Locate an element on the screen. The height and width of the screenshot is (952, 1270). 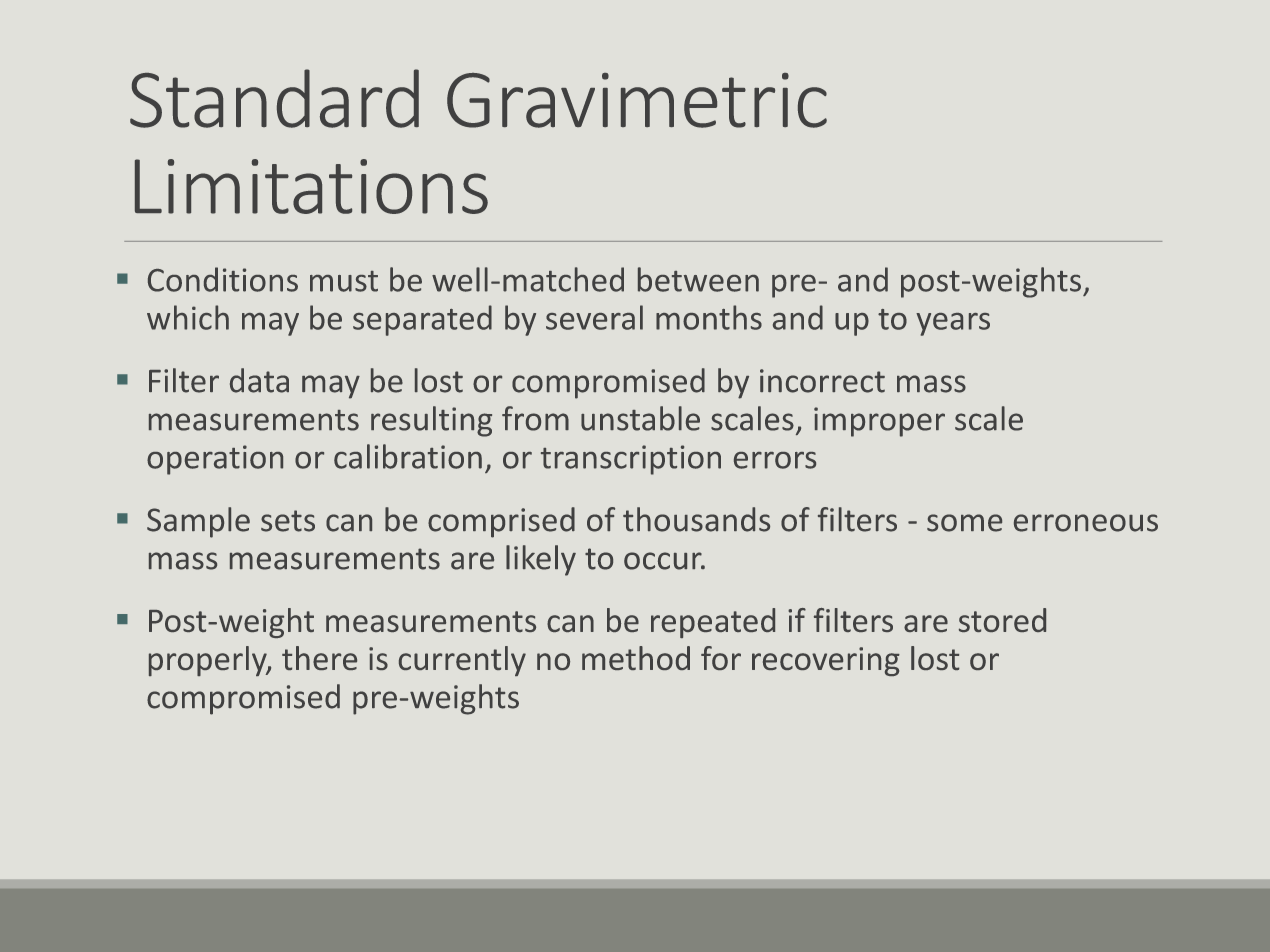
incorrect is located at coordinates (822, 381).
